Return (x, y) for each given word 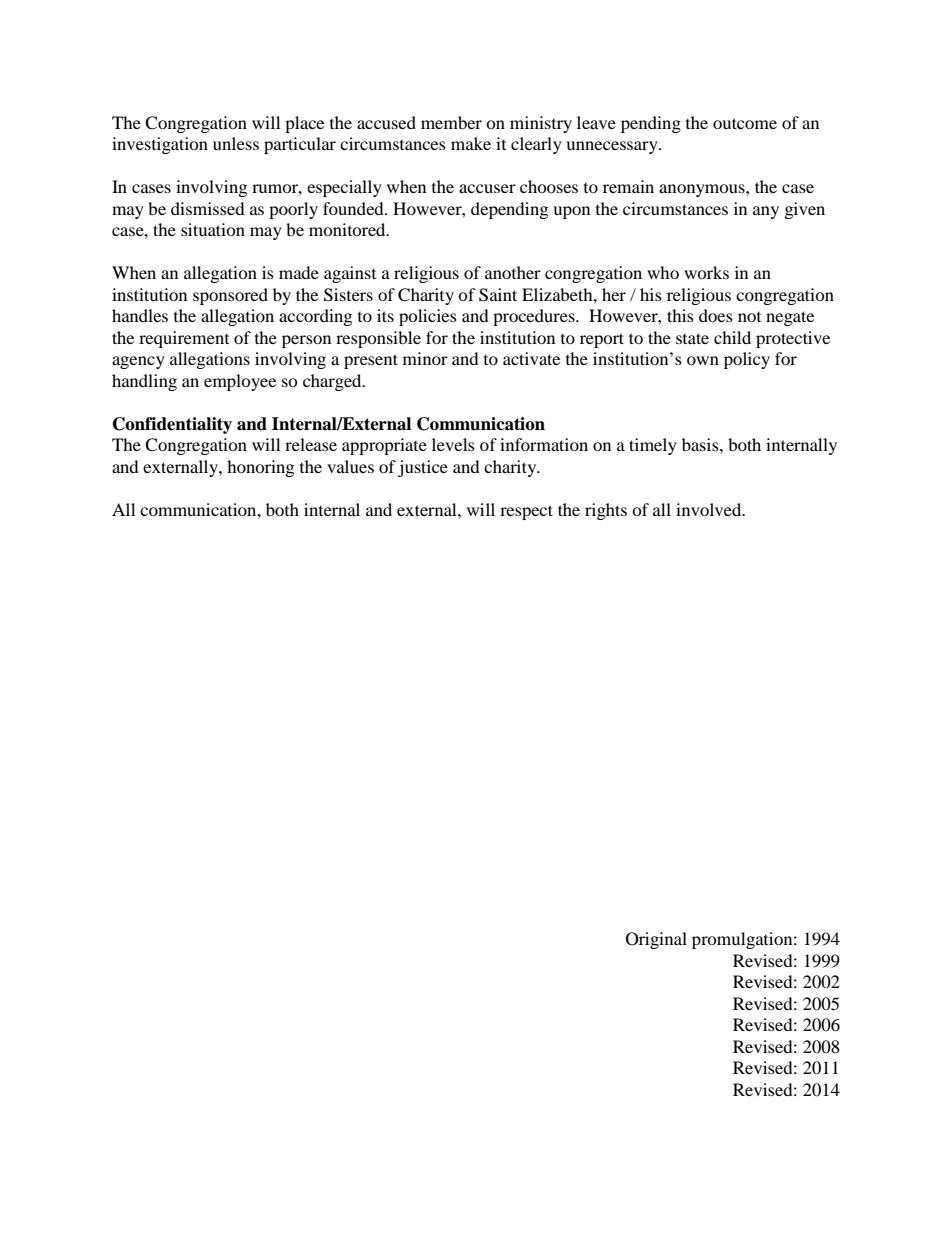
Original (656, 940)
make (471, 143)
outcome (745, 123)
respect (526, 512)
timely (653, 446)
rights (606, 511)
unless (236, 143)
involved (710, 509)
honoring (260, 468)
